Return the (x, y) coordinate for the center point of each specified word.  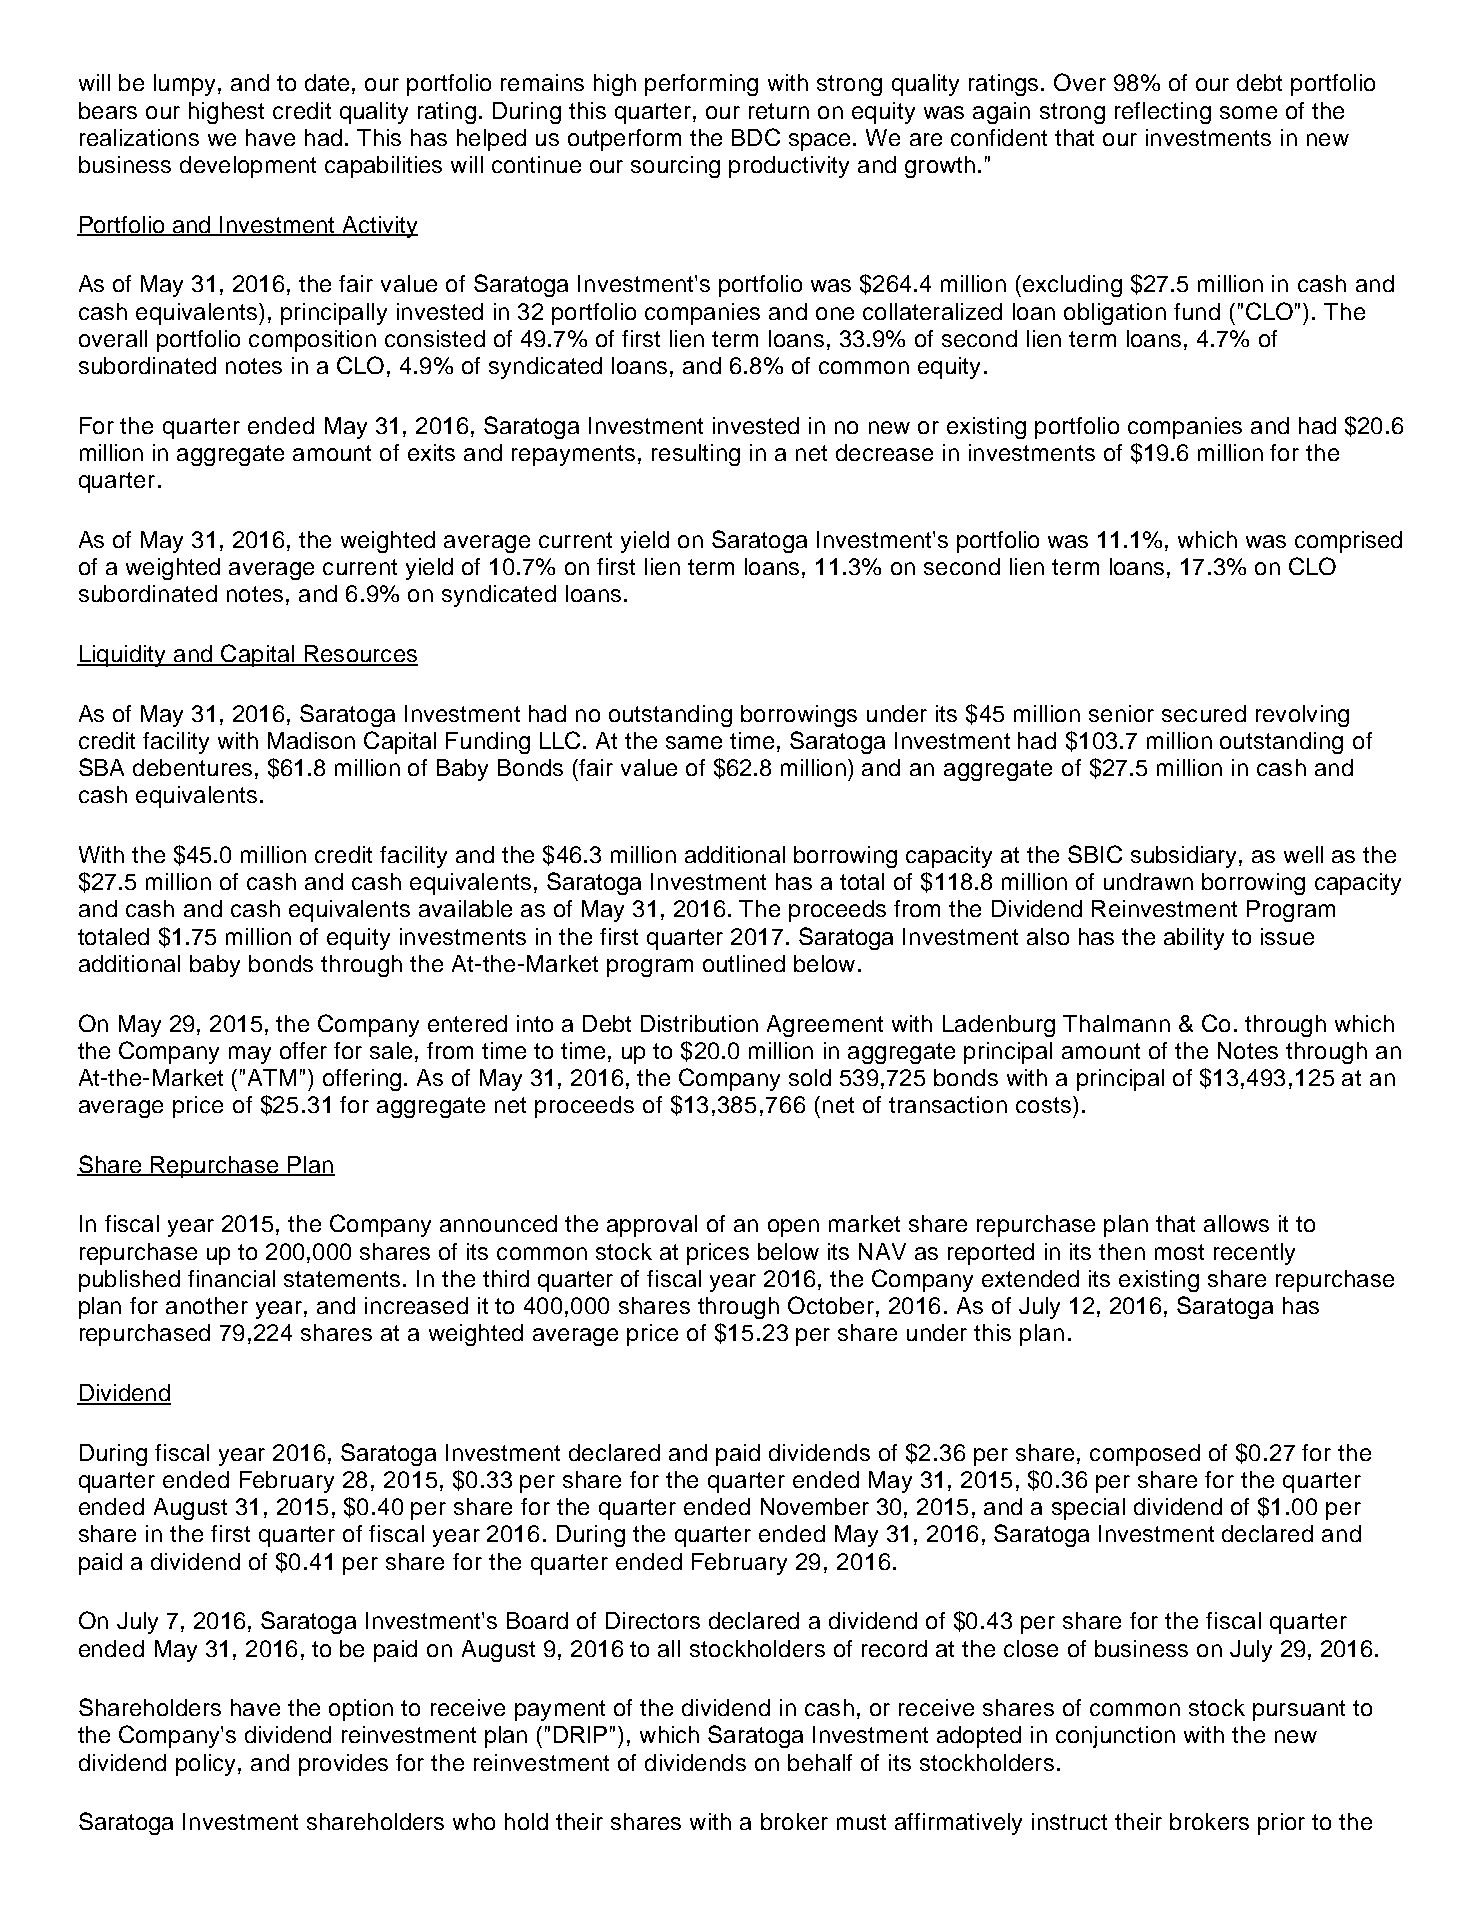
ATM (272, 1077)
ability (1194, 939)
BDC (756, 137)
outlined (744, 963)
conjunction (1115, 1737)
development (248, 167)
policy (207, 1765)
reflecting (1163, 113)
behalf (820, 1762)
